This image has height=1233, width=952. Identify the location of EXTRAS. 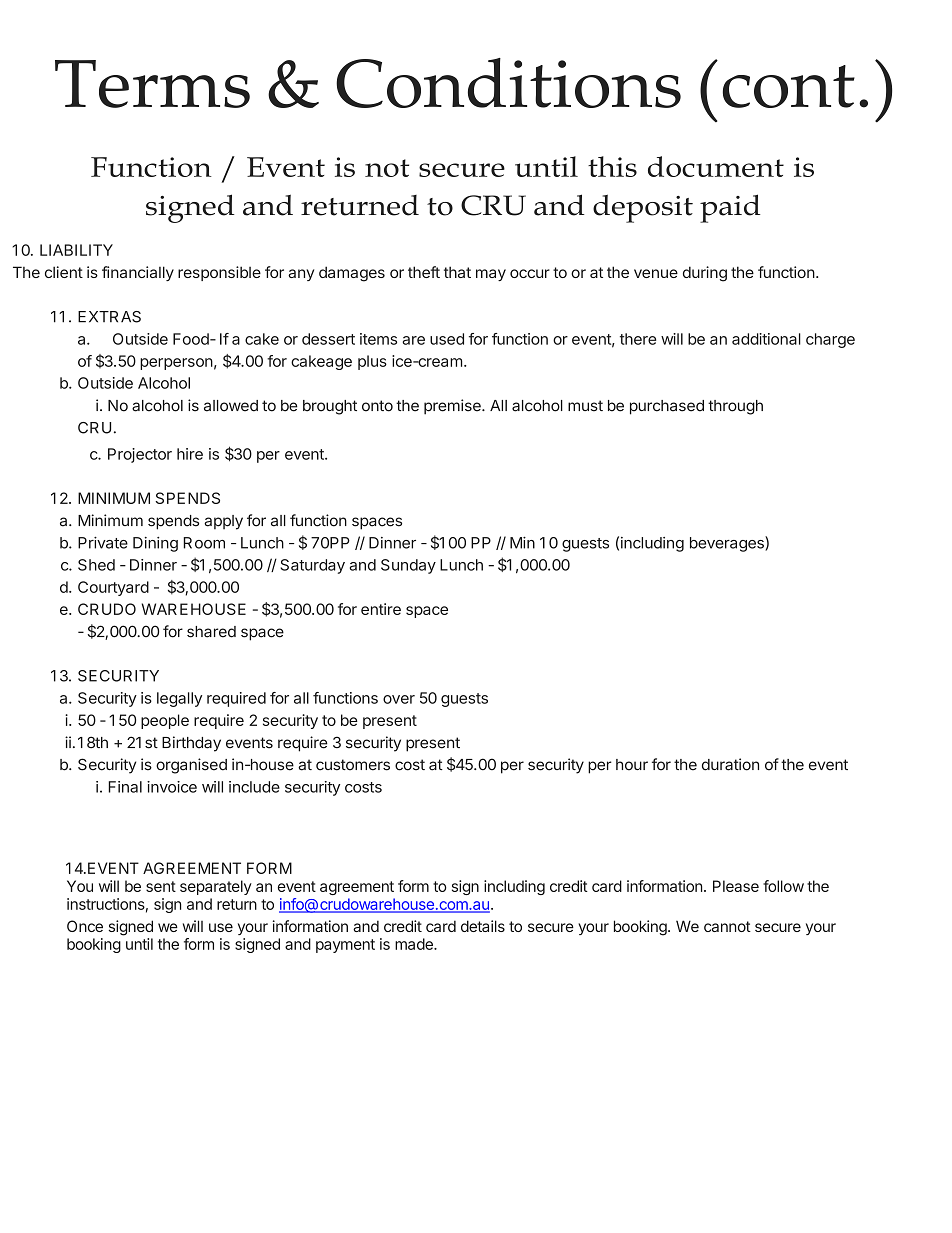
(109, 317).
